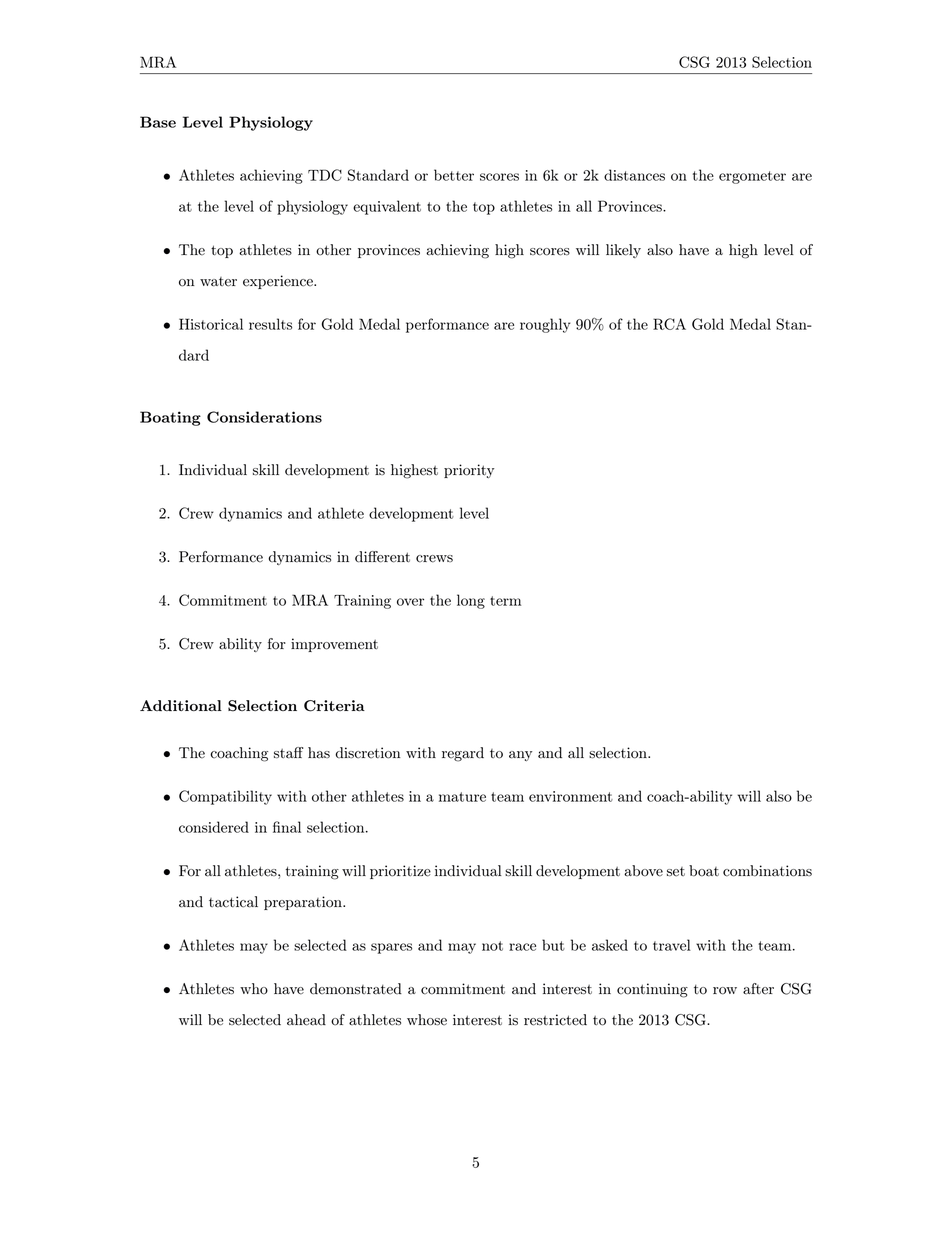  Describe the element at coordinates (306, 1020) in the screenshot. I see `ahead` at that location.
